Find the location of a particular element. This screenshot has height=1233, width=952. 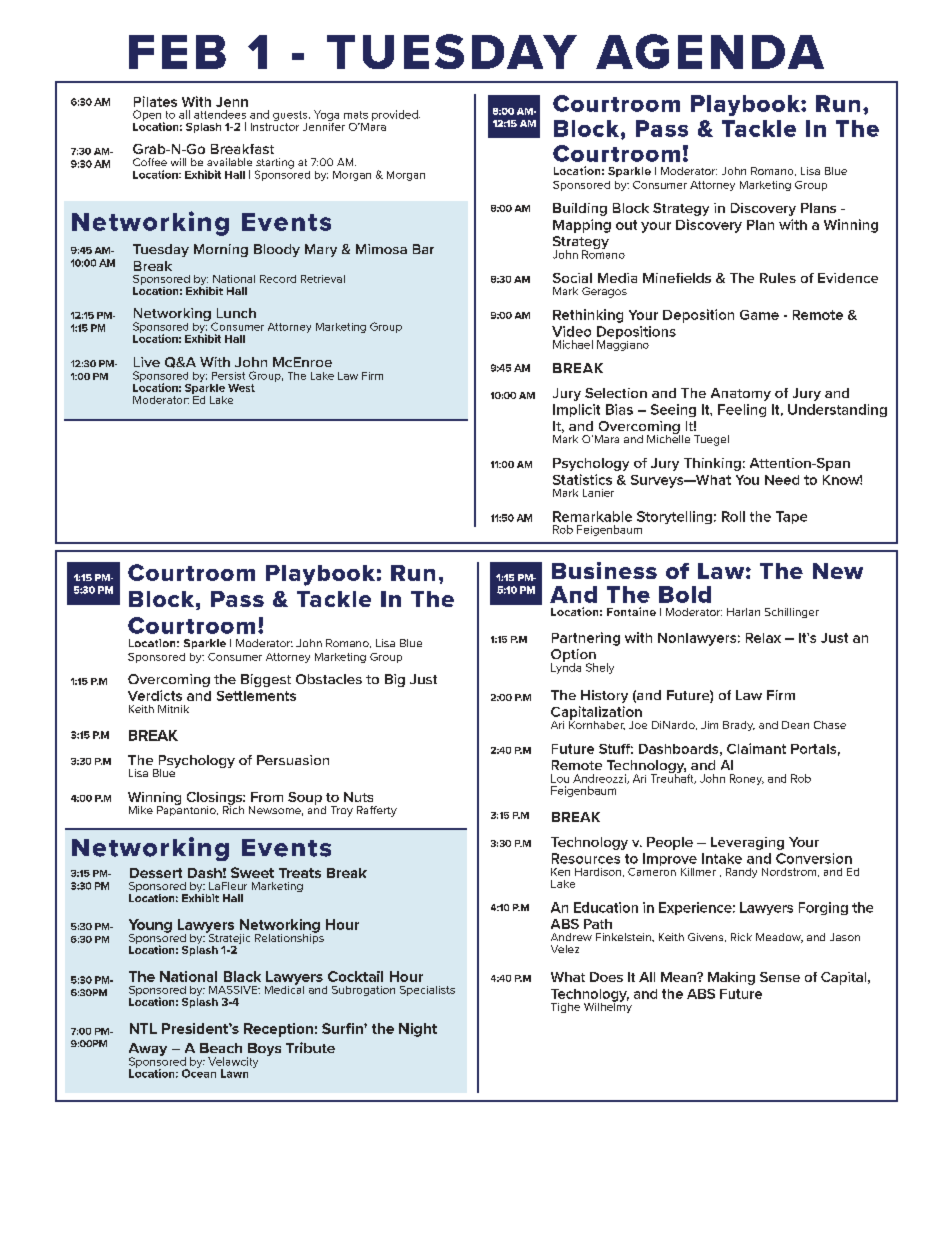

attendees is located at coordinates (220, 114).
